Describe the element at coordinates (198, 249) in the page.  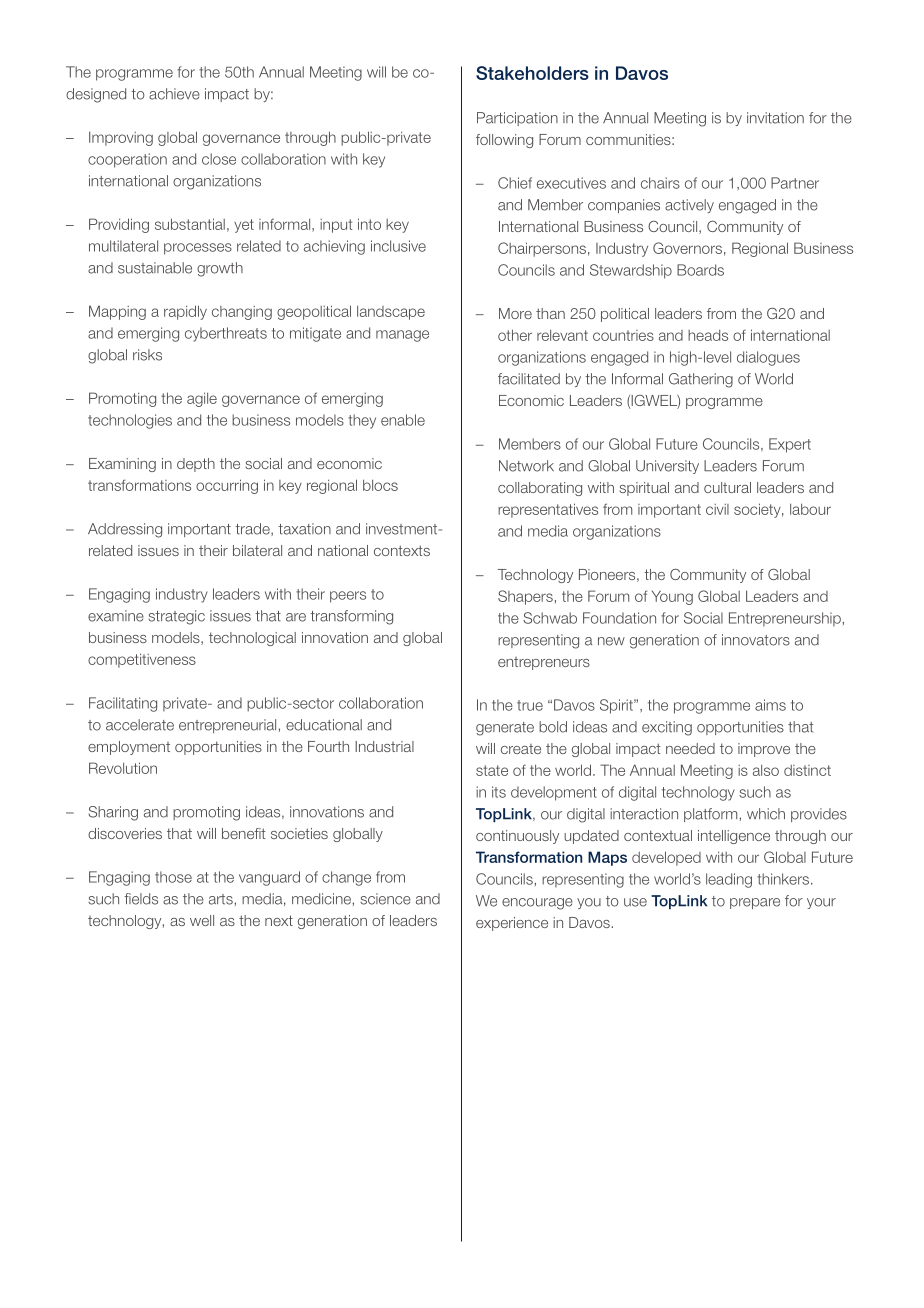
I see `processes` at that location.
